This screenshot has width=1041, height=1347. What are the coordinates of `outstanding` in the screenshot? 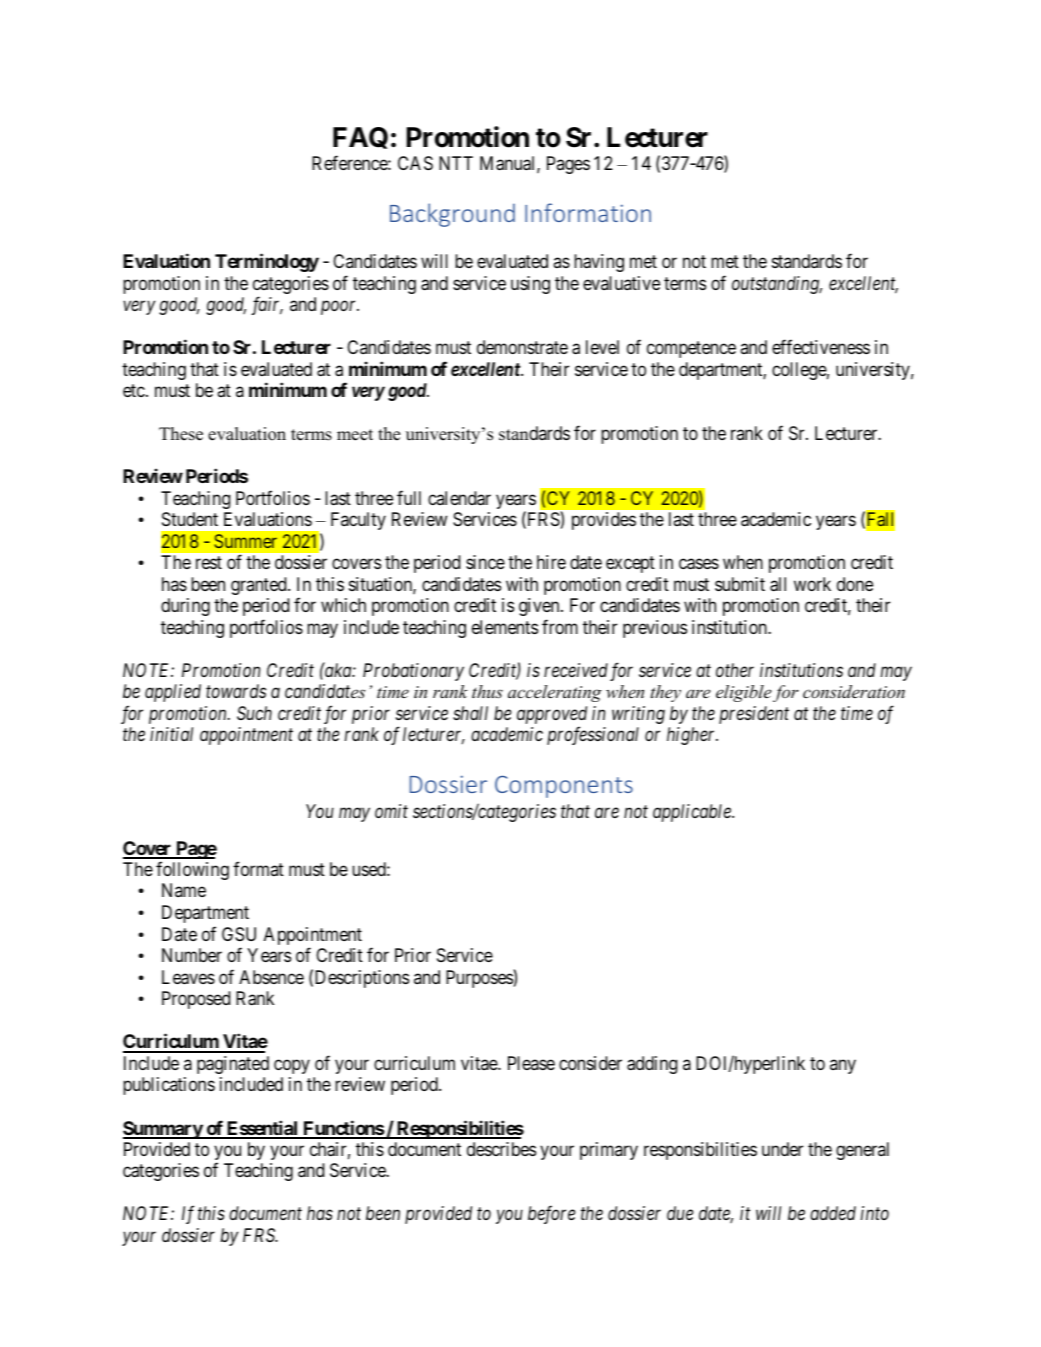 It's located at (777, 285).
